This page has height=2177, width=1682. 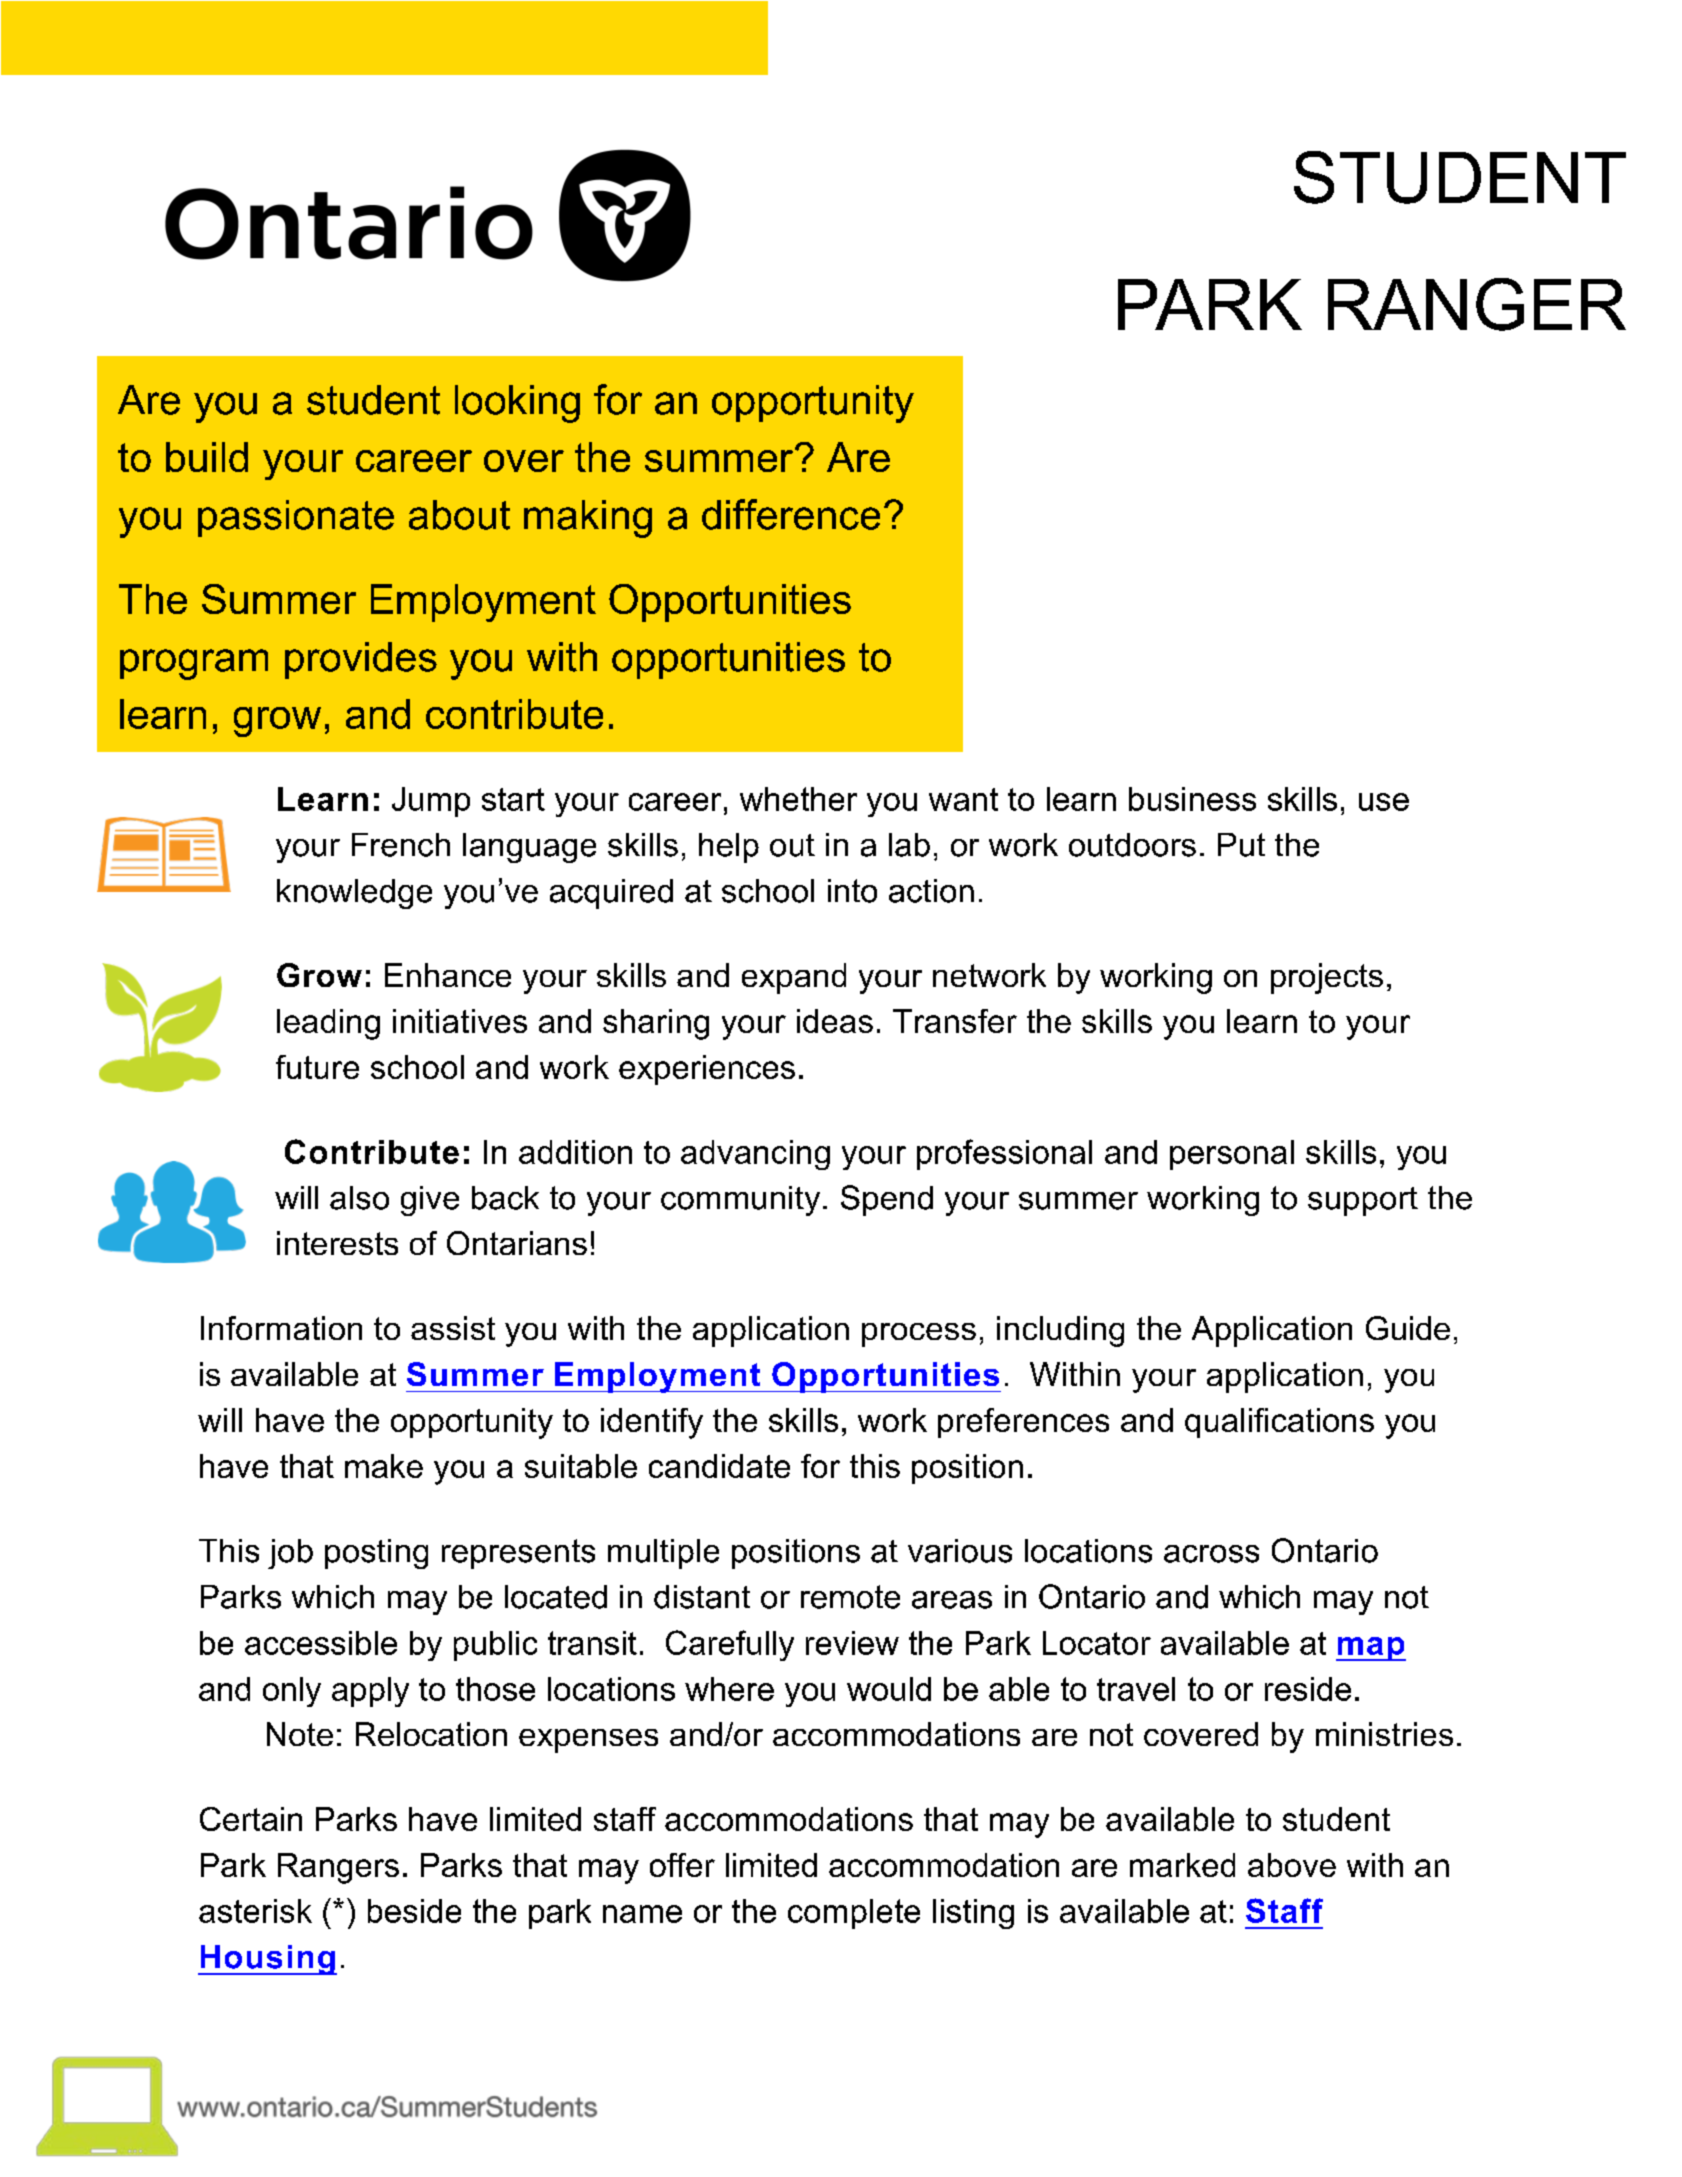 What do you see at coordinates (791, 514) in the page?
I see `difference` at bounding box center [791, 514].
